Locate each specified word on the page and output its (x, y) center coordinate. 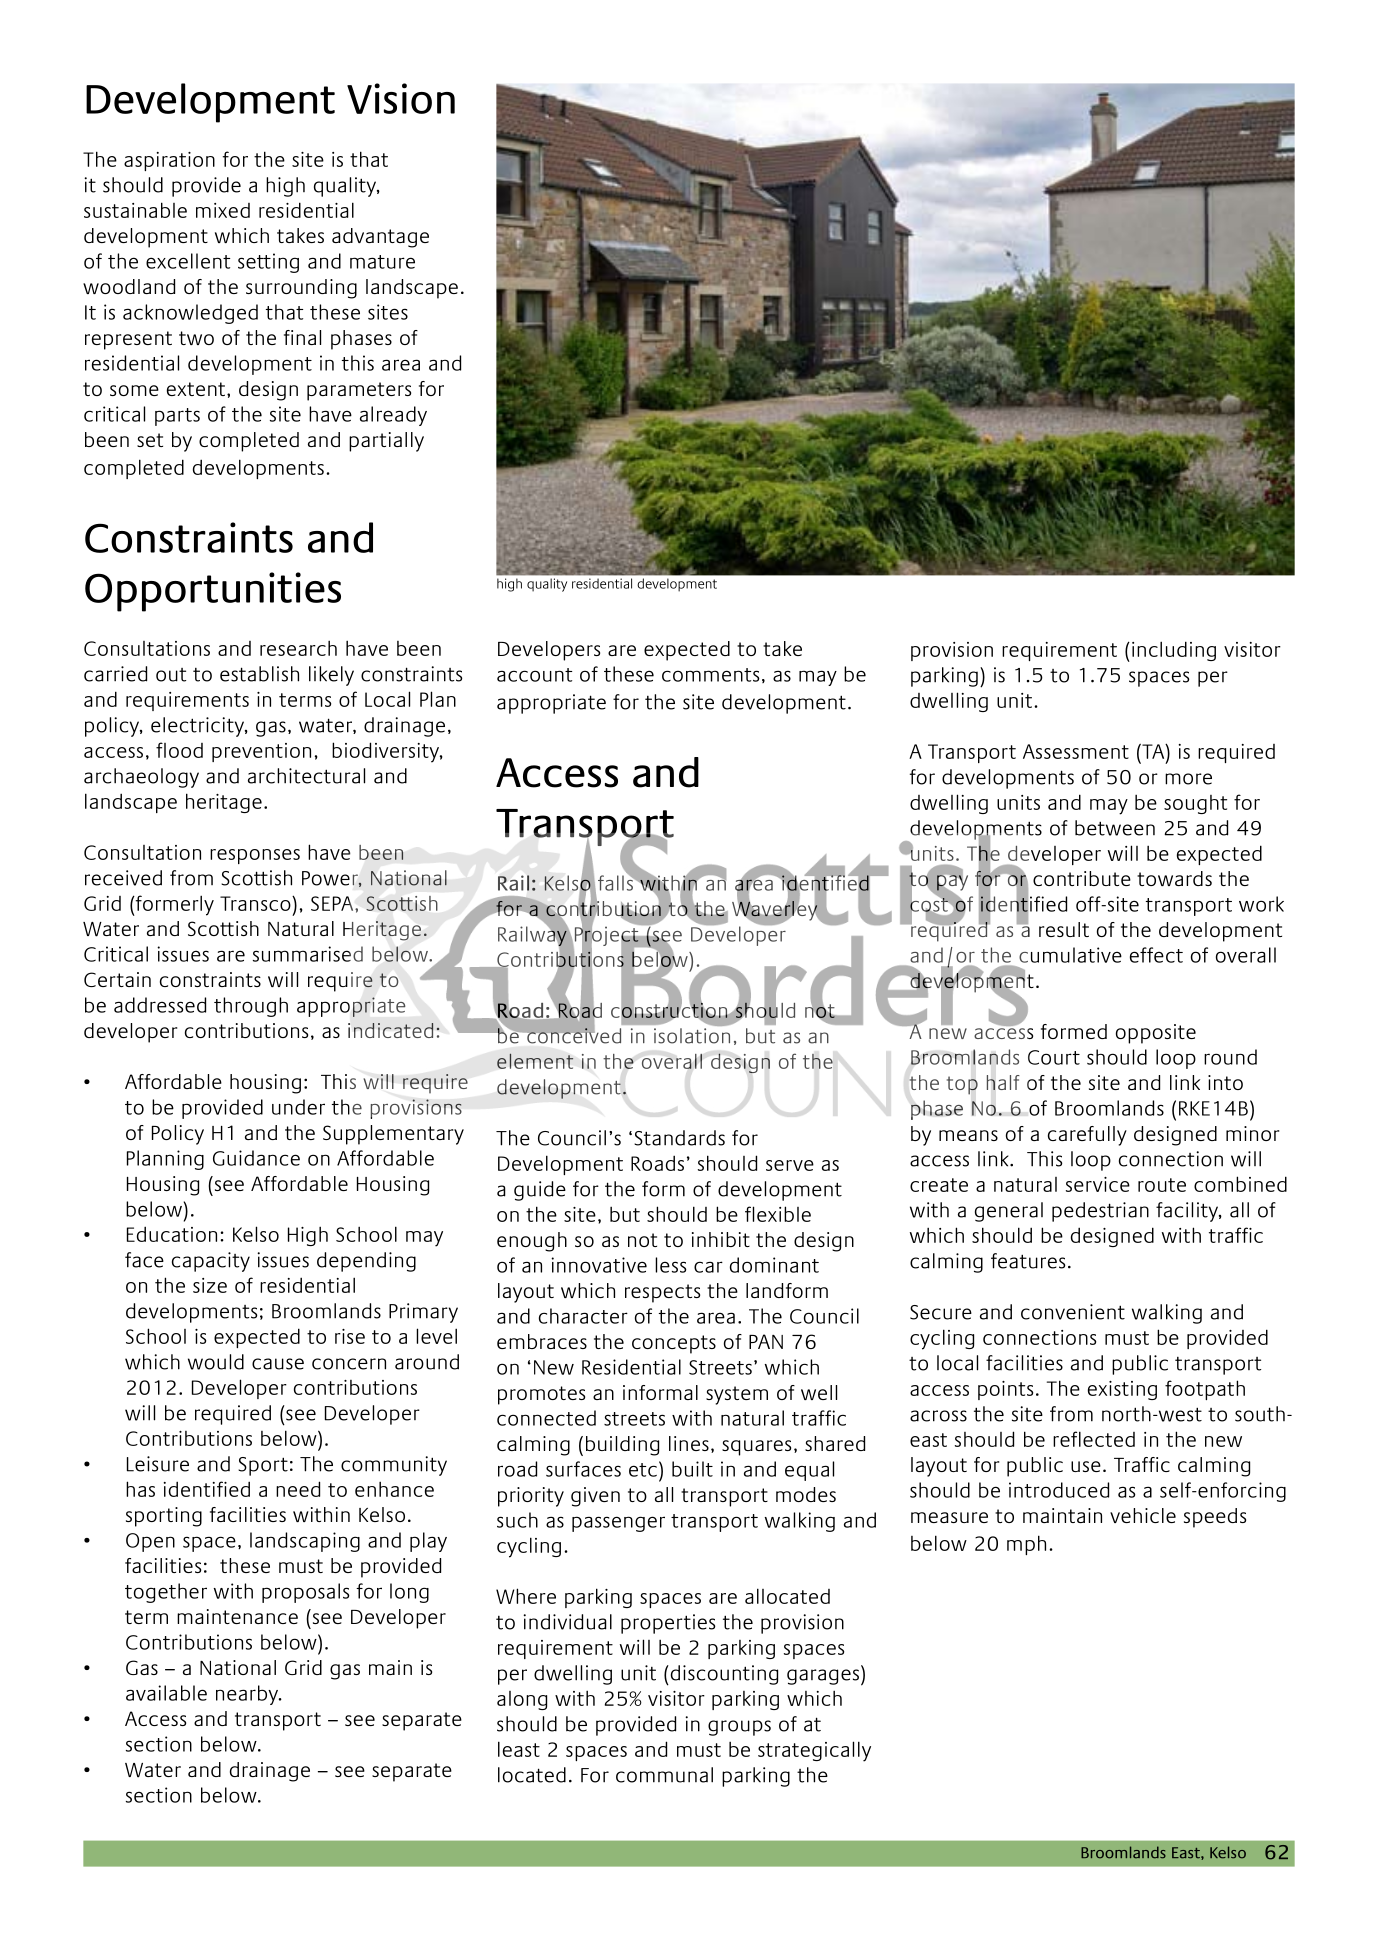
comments (711, 675)
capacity (211, 1262)
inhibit (721, 1239)
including (1174, 651)
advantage (380, 238)
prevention (261, 752)
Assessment (1076, 751)
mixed (223, 210)
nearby (248, 1695)
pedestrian (1100, 1212)
